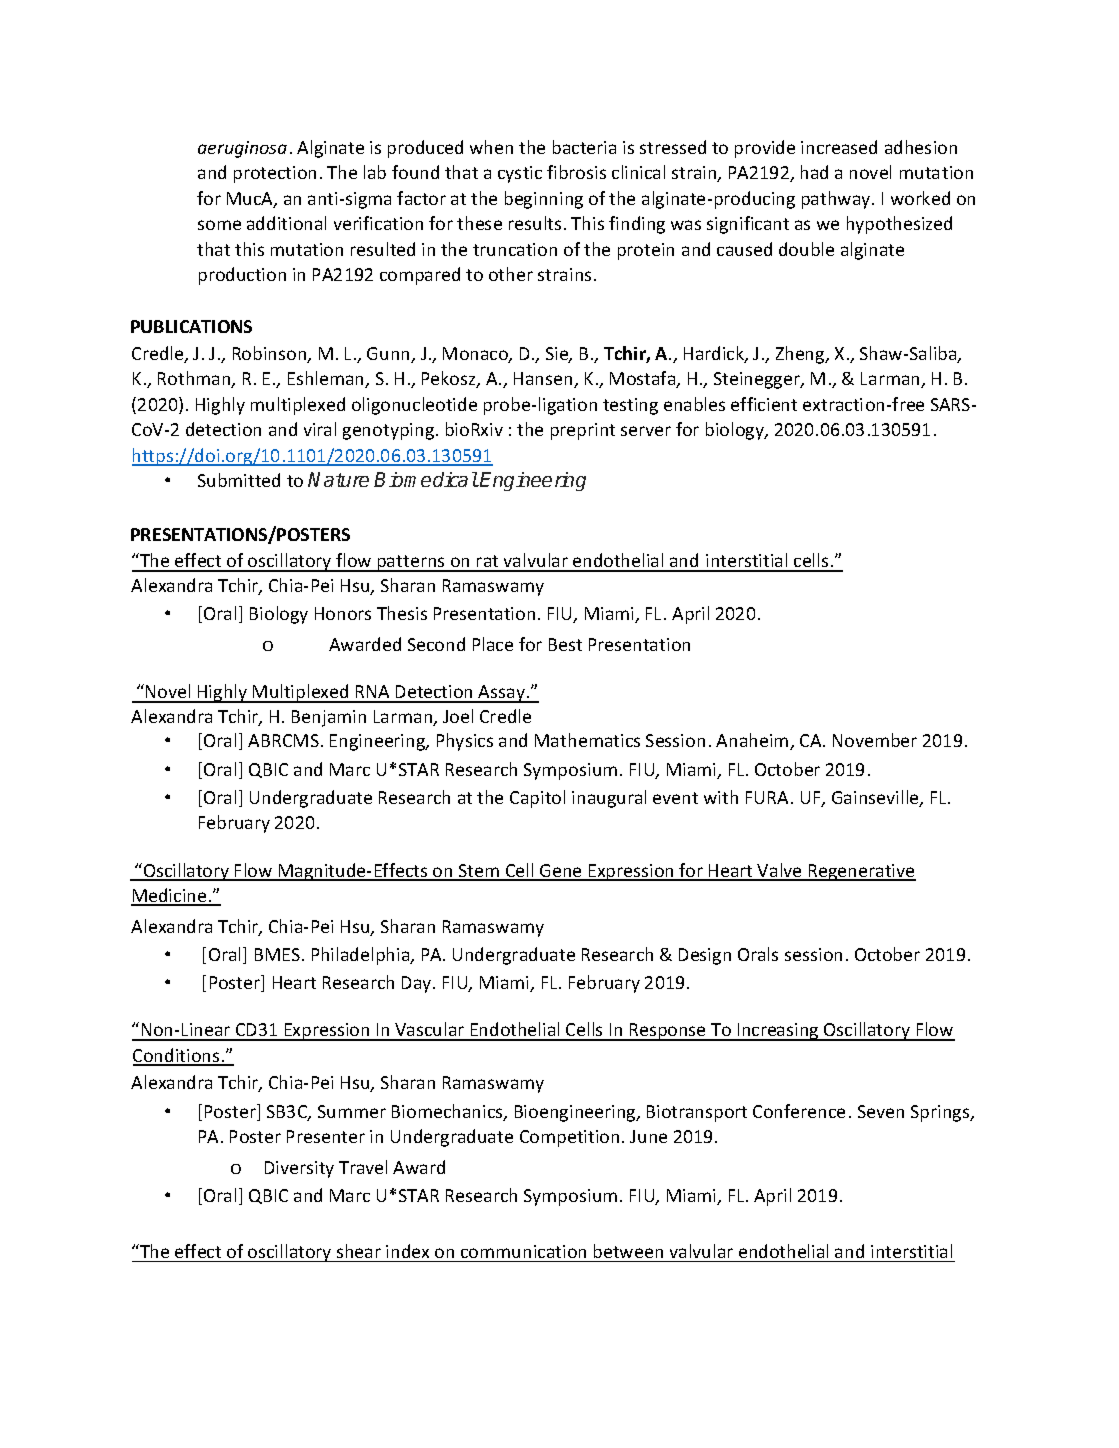  What do you see at coordinates (275, 174) in the screenshot?
I see `protection` at bounding box center [275, 174].
